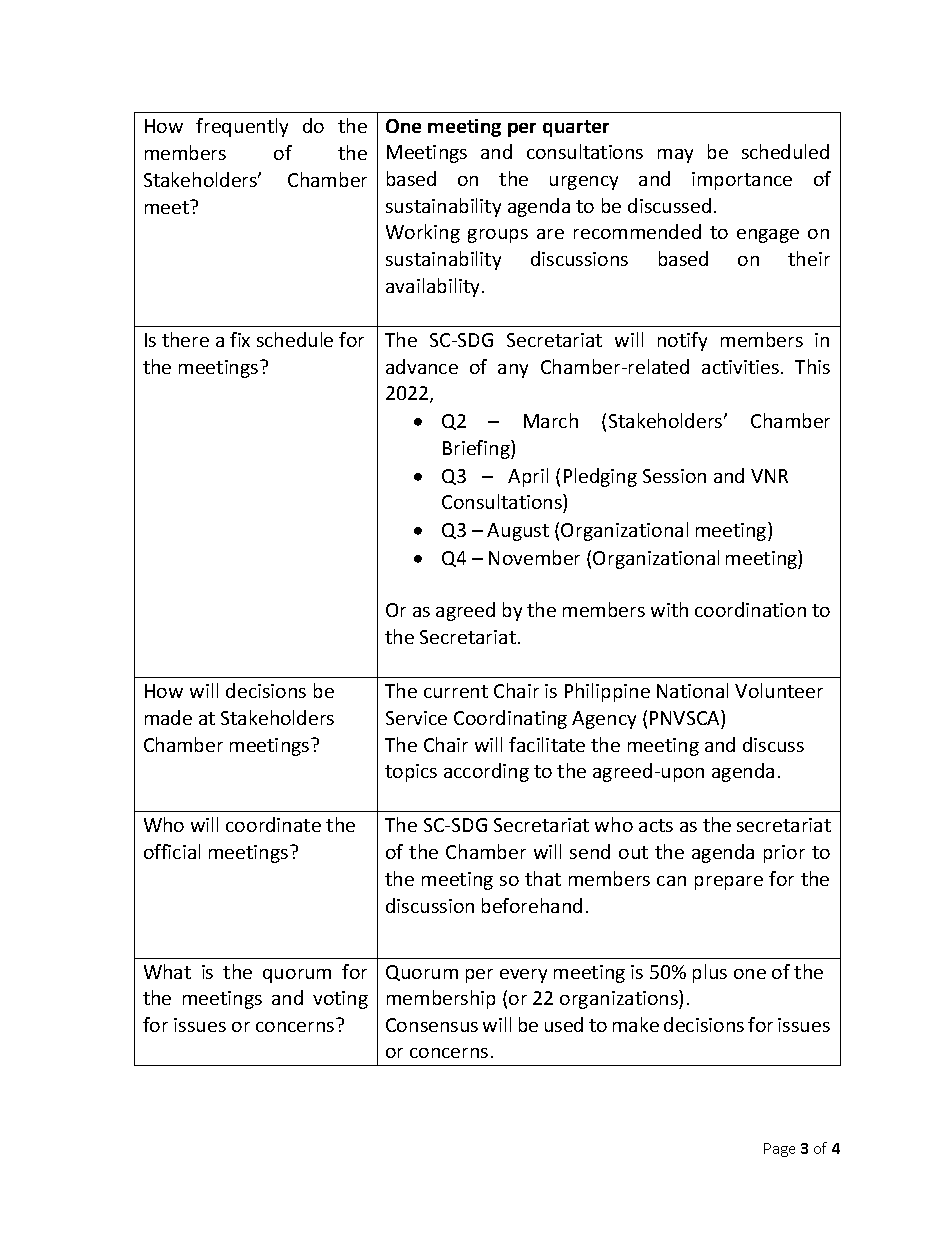  What do you see at coordinates (273, 824) in the image?
I see `coordinate` at bounding box center [273, 824].
